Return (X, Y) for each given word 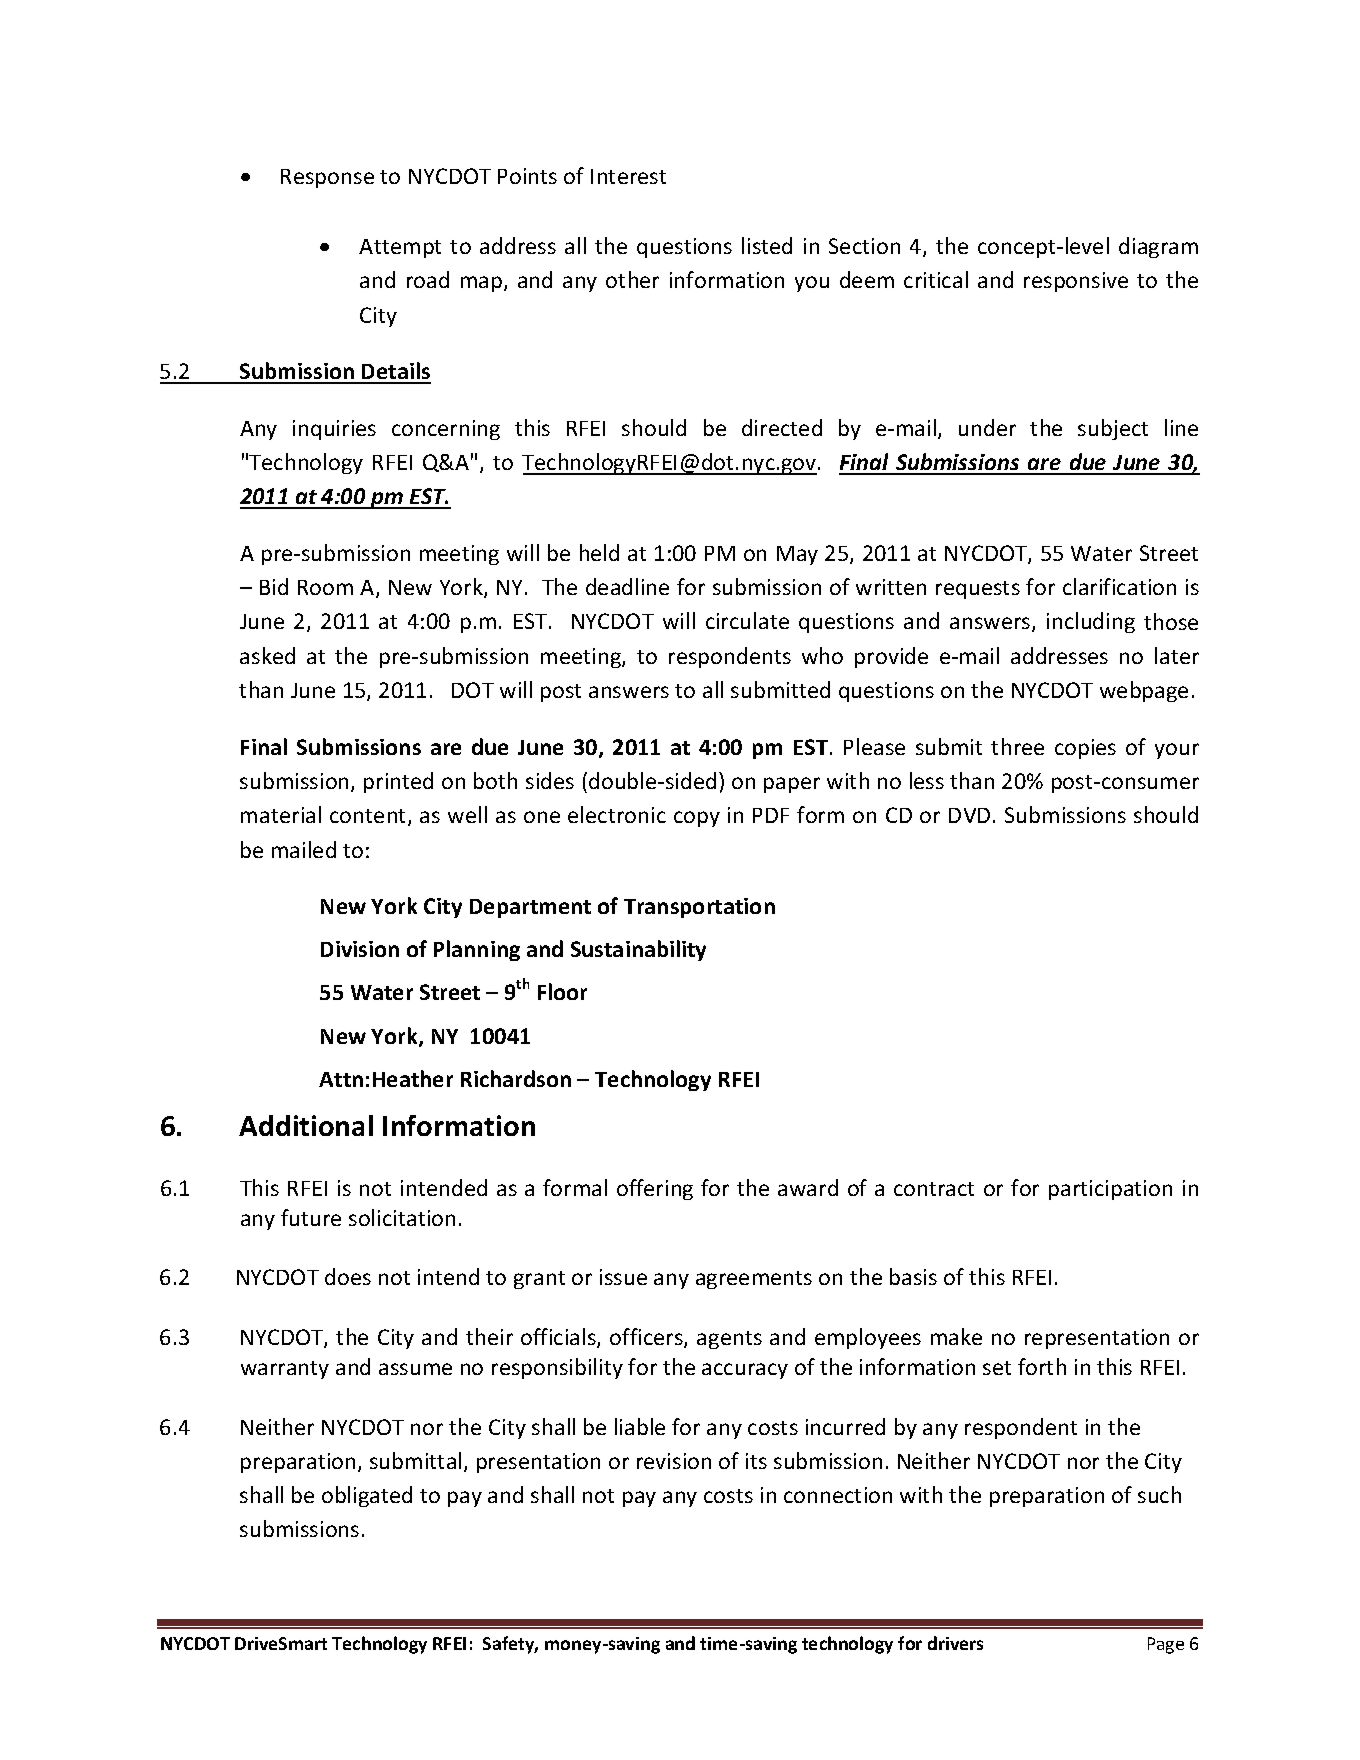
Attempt (400, 248)
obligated (367, 1496)
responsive (1076, 282)
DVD (969, 815)
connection (838, 1495)
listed (767, 245)
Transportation (699, 908)
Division (360, 949)
